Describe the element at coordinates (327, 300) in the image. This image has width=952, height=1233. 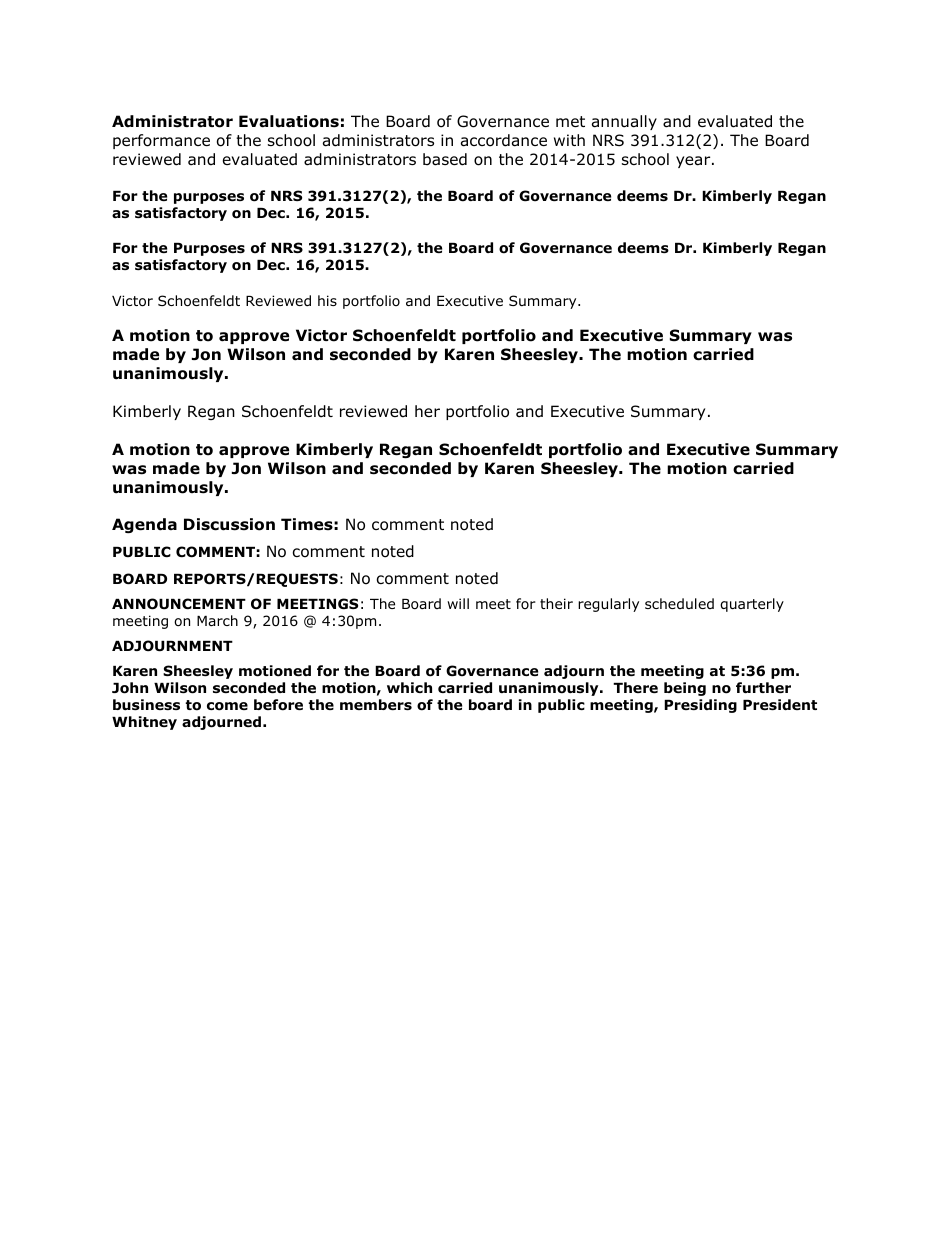
I see `his` at that location.
